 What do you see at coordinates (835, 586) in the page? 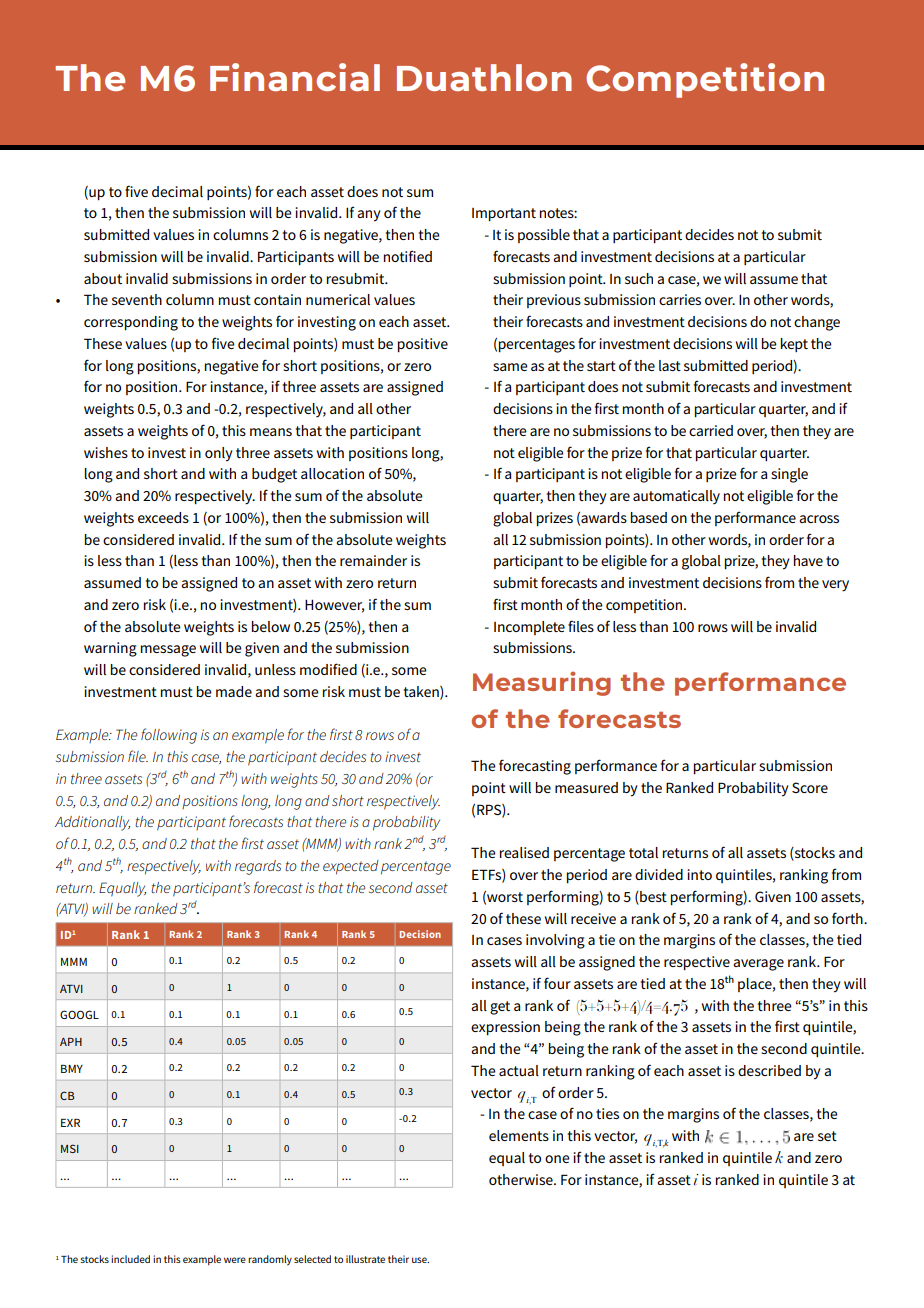
I see `very` at bounding box center [835, 586].
